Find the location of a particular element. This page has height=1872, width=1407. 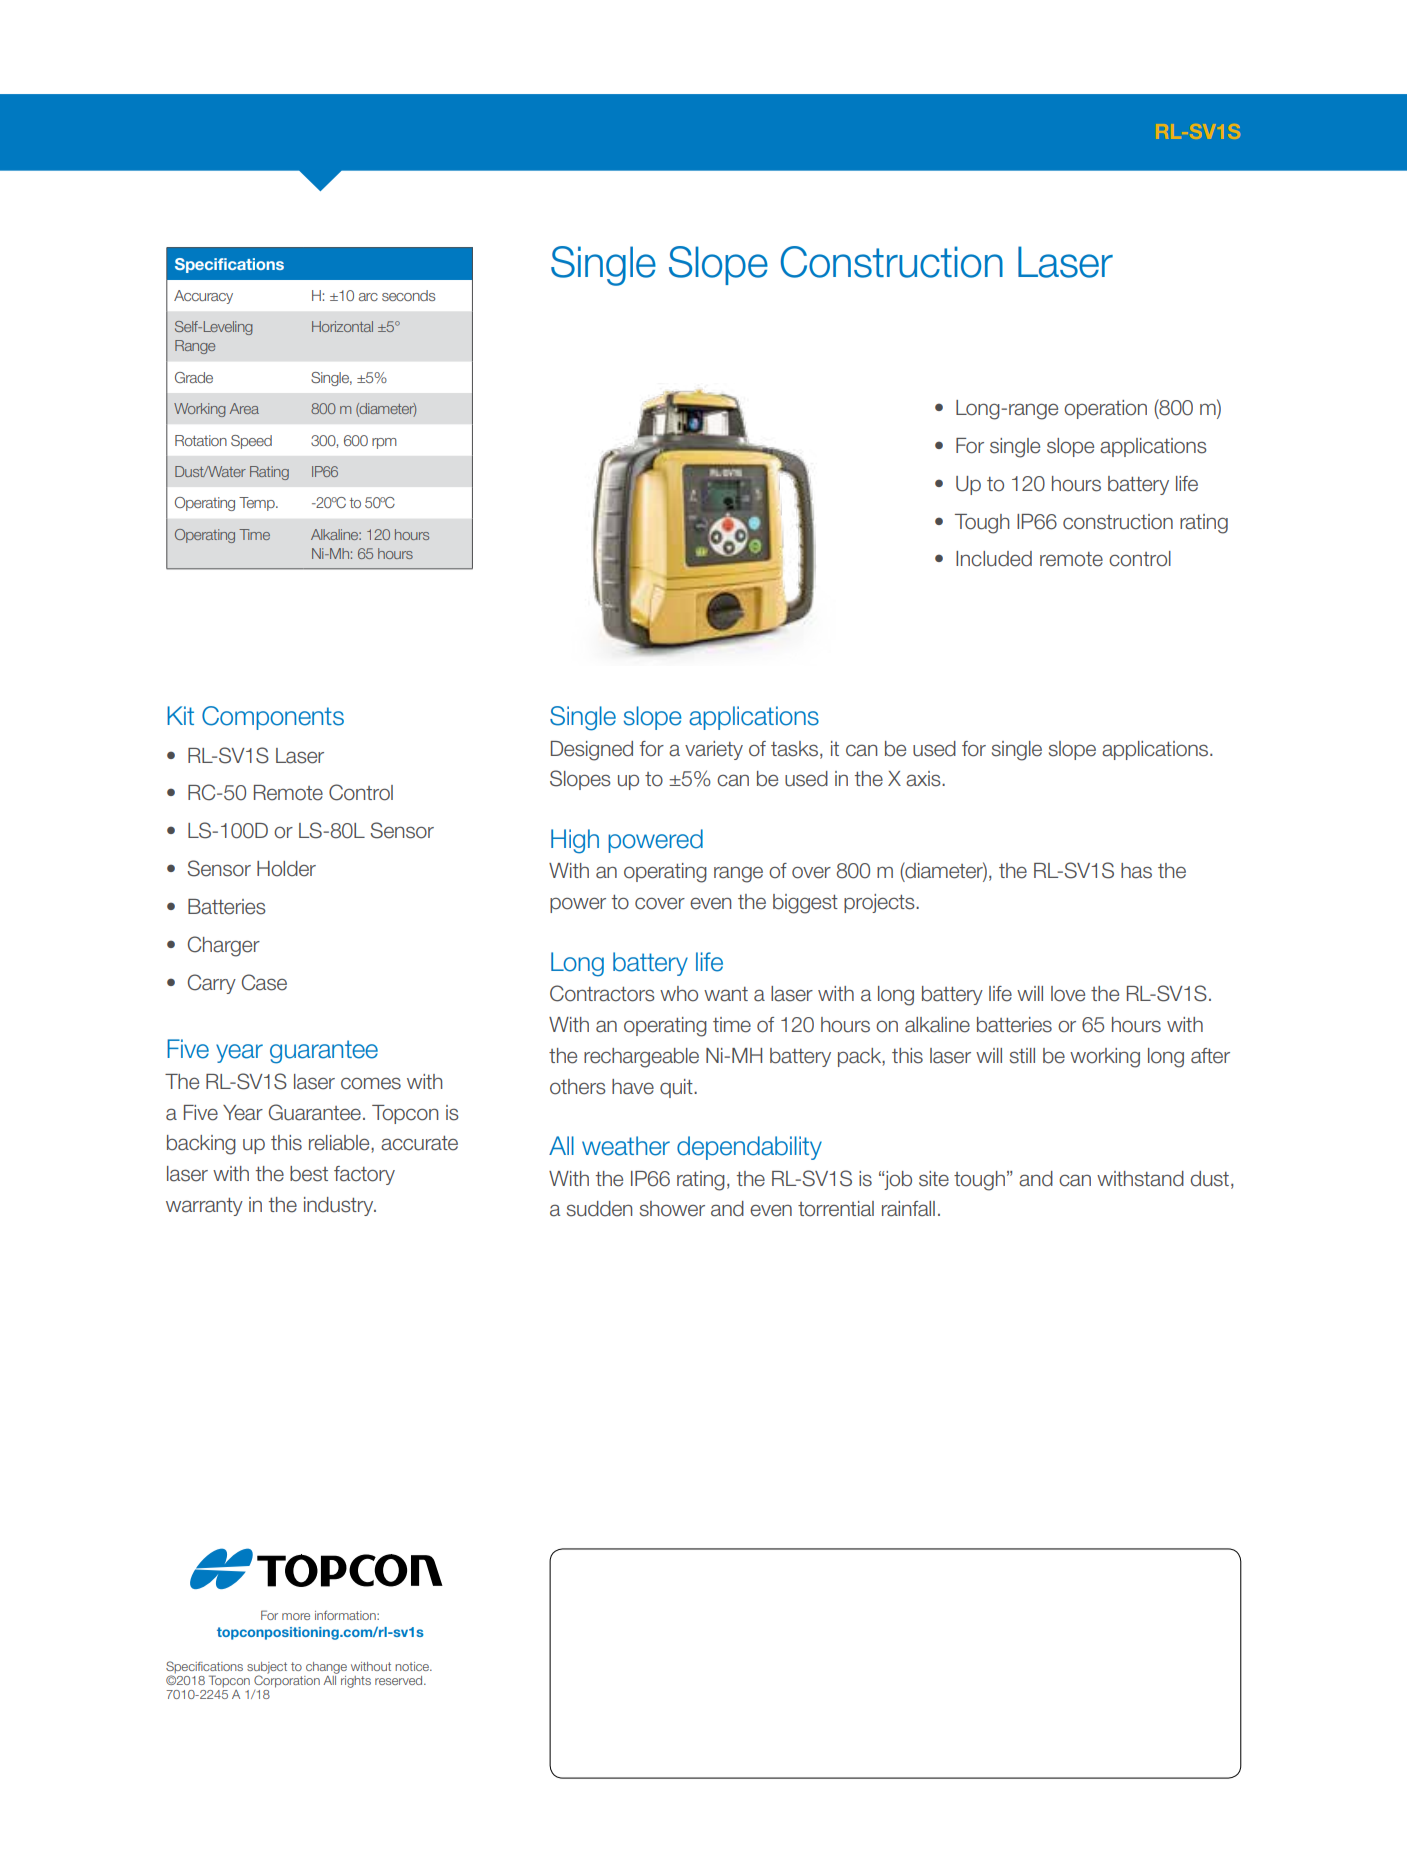

seconds is located at coordinates (408, 295).
